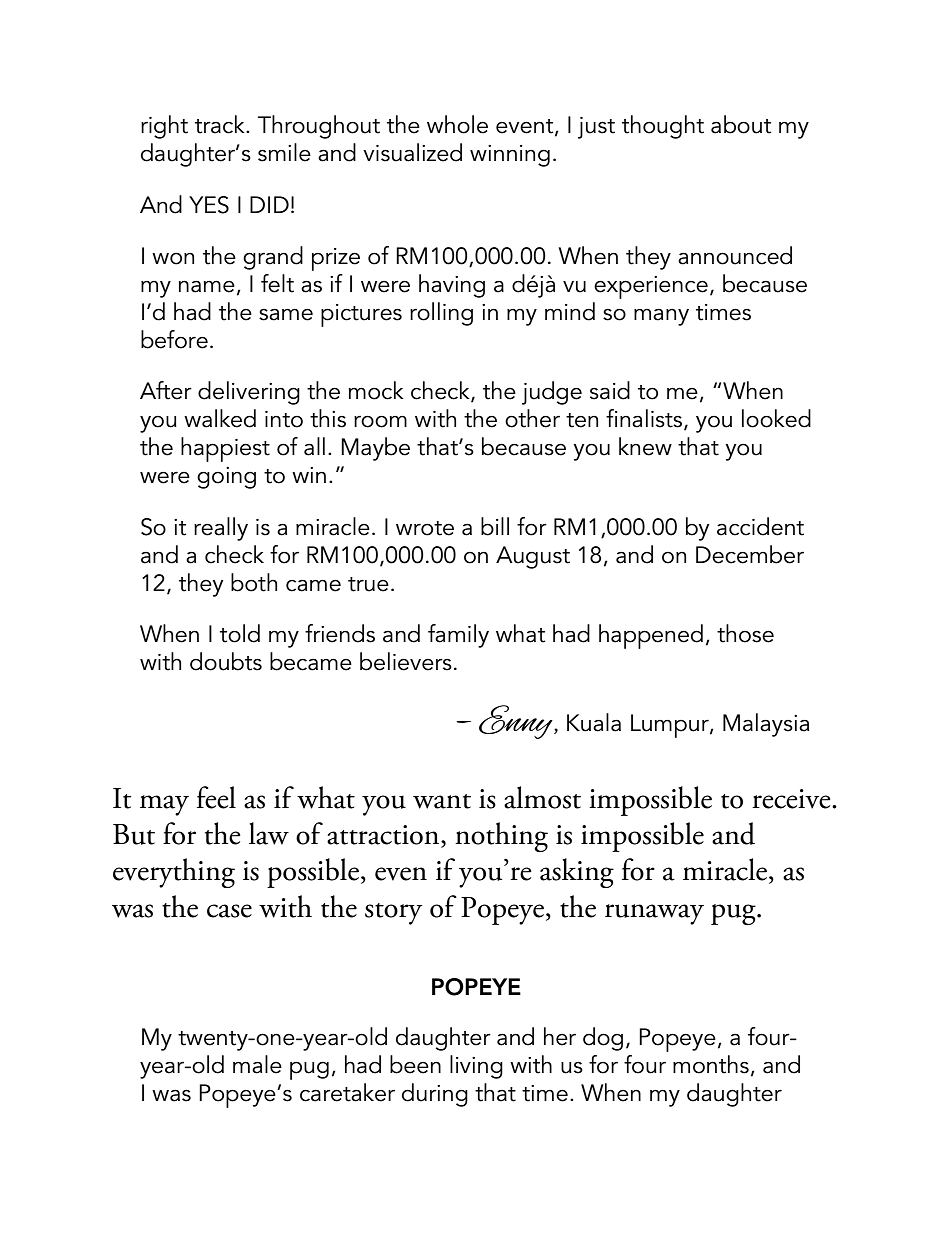 The image size is (952, 1233). What do you see at coordinates (501, 837) in the image?
I see `nothing` at bounding box center [501, 837].
